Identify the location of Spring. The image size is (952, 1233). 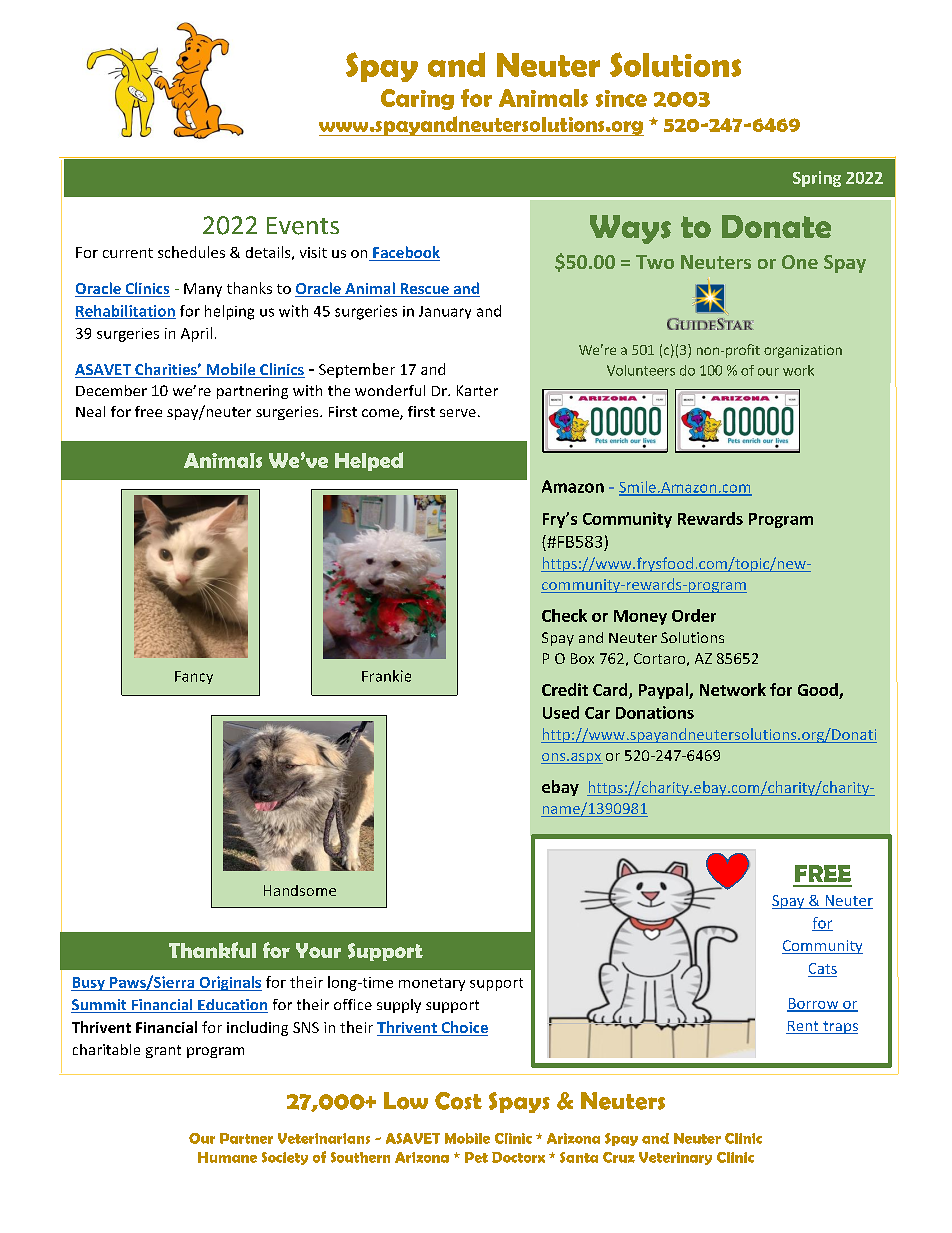
(817, 179).
